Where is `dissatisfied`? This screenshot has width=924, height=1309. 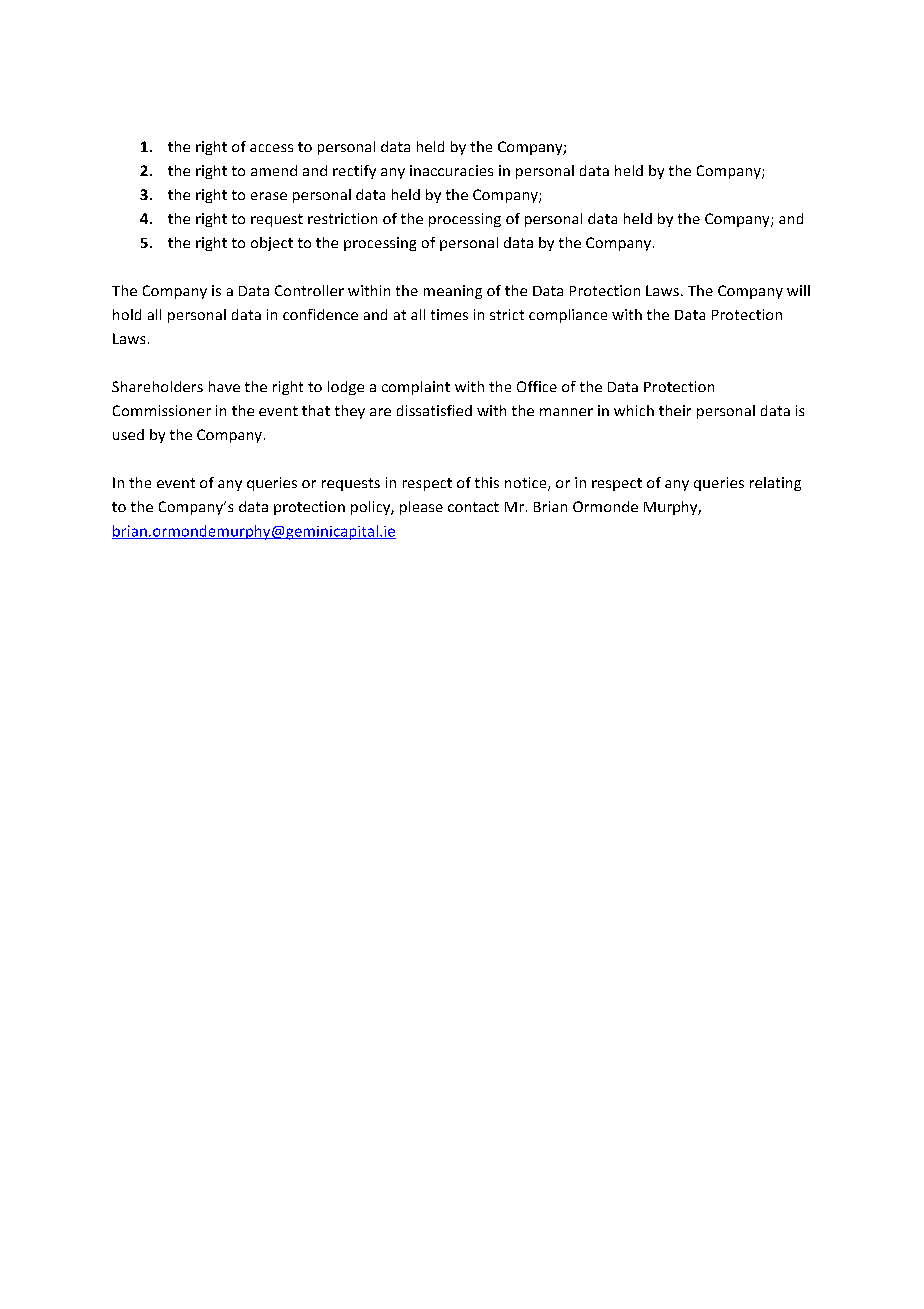 dissatisfied is located at coordinates (434, 410).
